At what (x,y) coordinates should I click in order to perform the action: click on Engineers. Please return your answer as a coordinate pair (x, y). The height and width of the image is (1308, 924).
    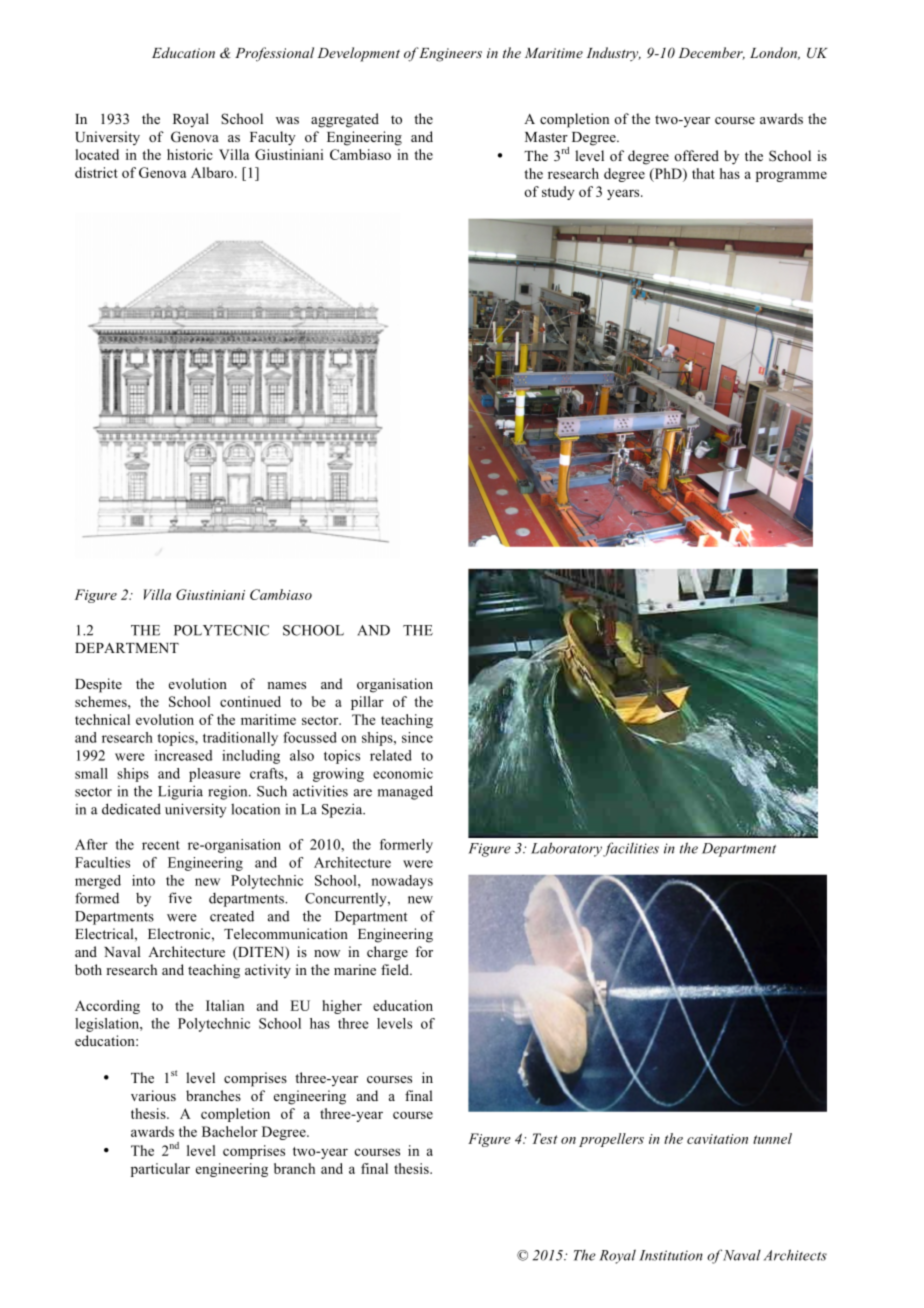
    Looking at the image, I should click on (450, 55).
